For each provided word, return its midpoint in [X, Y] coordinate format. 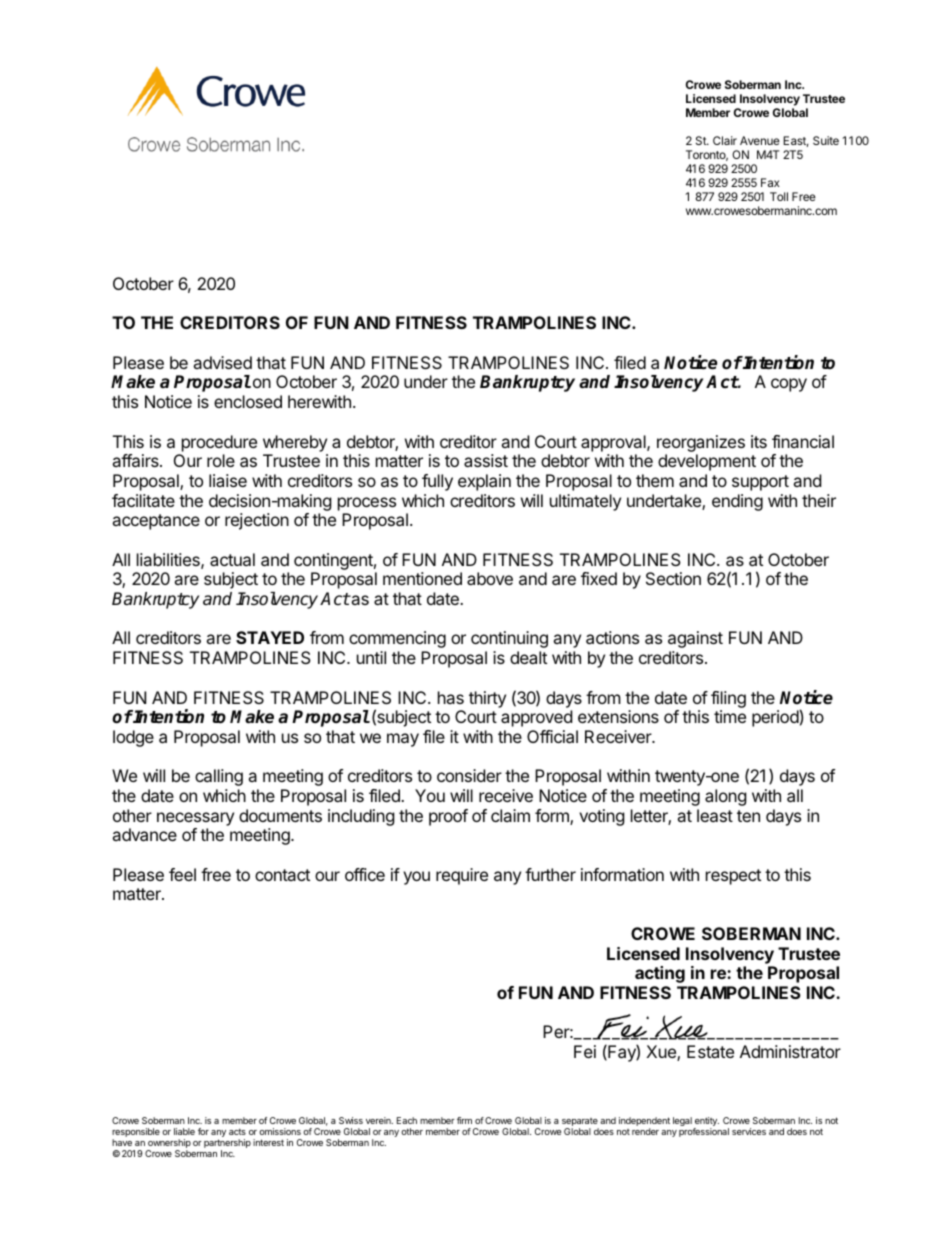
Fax [770, 182]
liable [184, 1131]
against [695, 639]
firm [464, 1120]
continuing [509, 639]
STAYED [270, 637]
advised [222, 362]
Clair [725, 140]
